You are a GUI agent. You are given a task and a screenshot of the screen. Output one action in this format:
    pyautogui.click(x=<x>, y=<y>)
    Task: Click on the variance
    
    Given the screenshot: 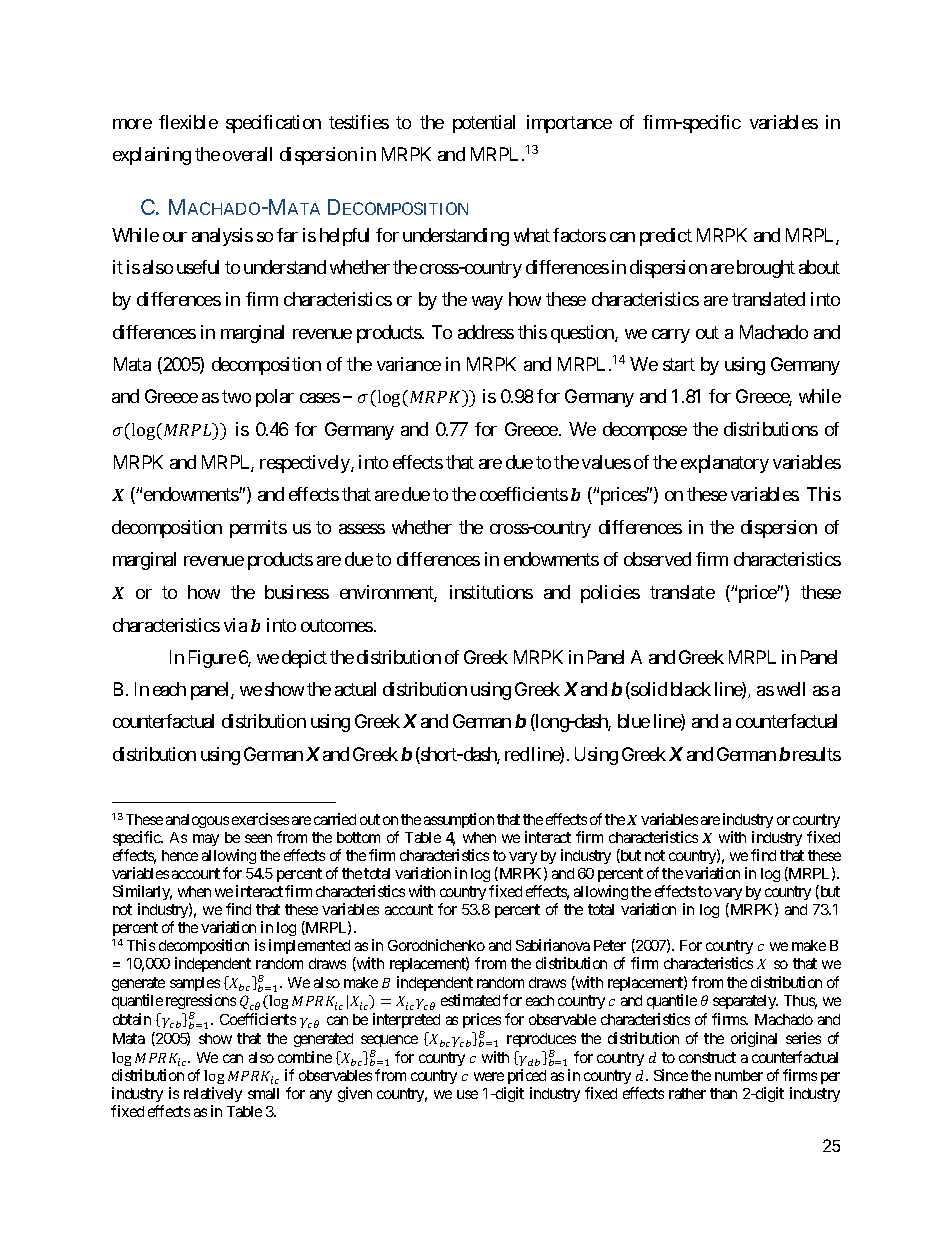 What is the action you would take?
    pyautogui.click(x=409, y=364)
